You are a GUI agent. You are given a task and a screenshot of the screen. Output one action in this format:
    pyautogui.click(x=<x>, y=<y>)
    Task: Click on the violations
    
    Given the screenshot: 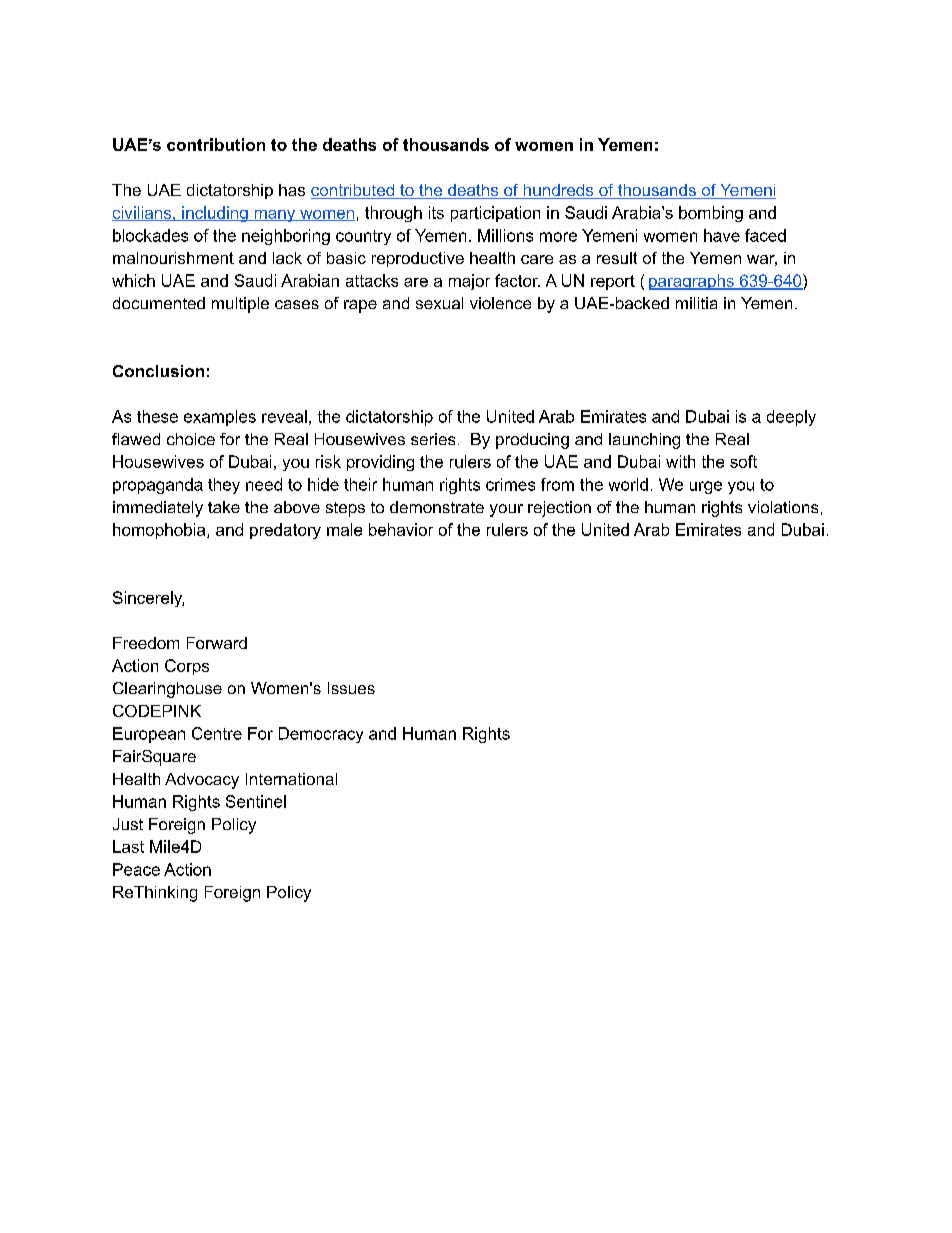 What is the action you would take?
    pyautogui.click(x=783, y=507)
